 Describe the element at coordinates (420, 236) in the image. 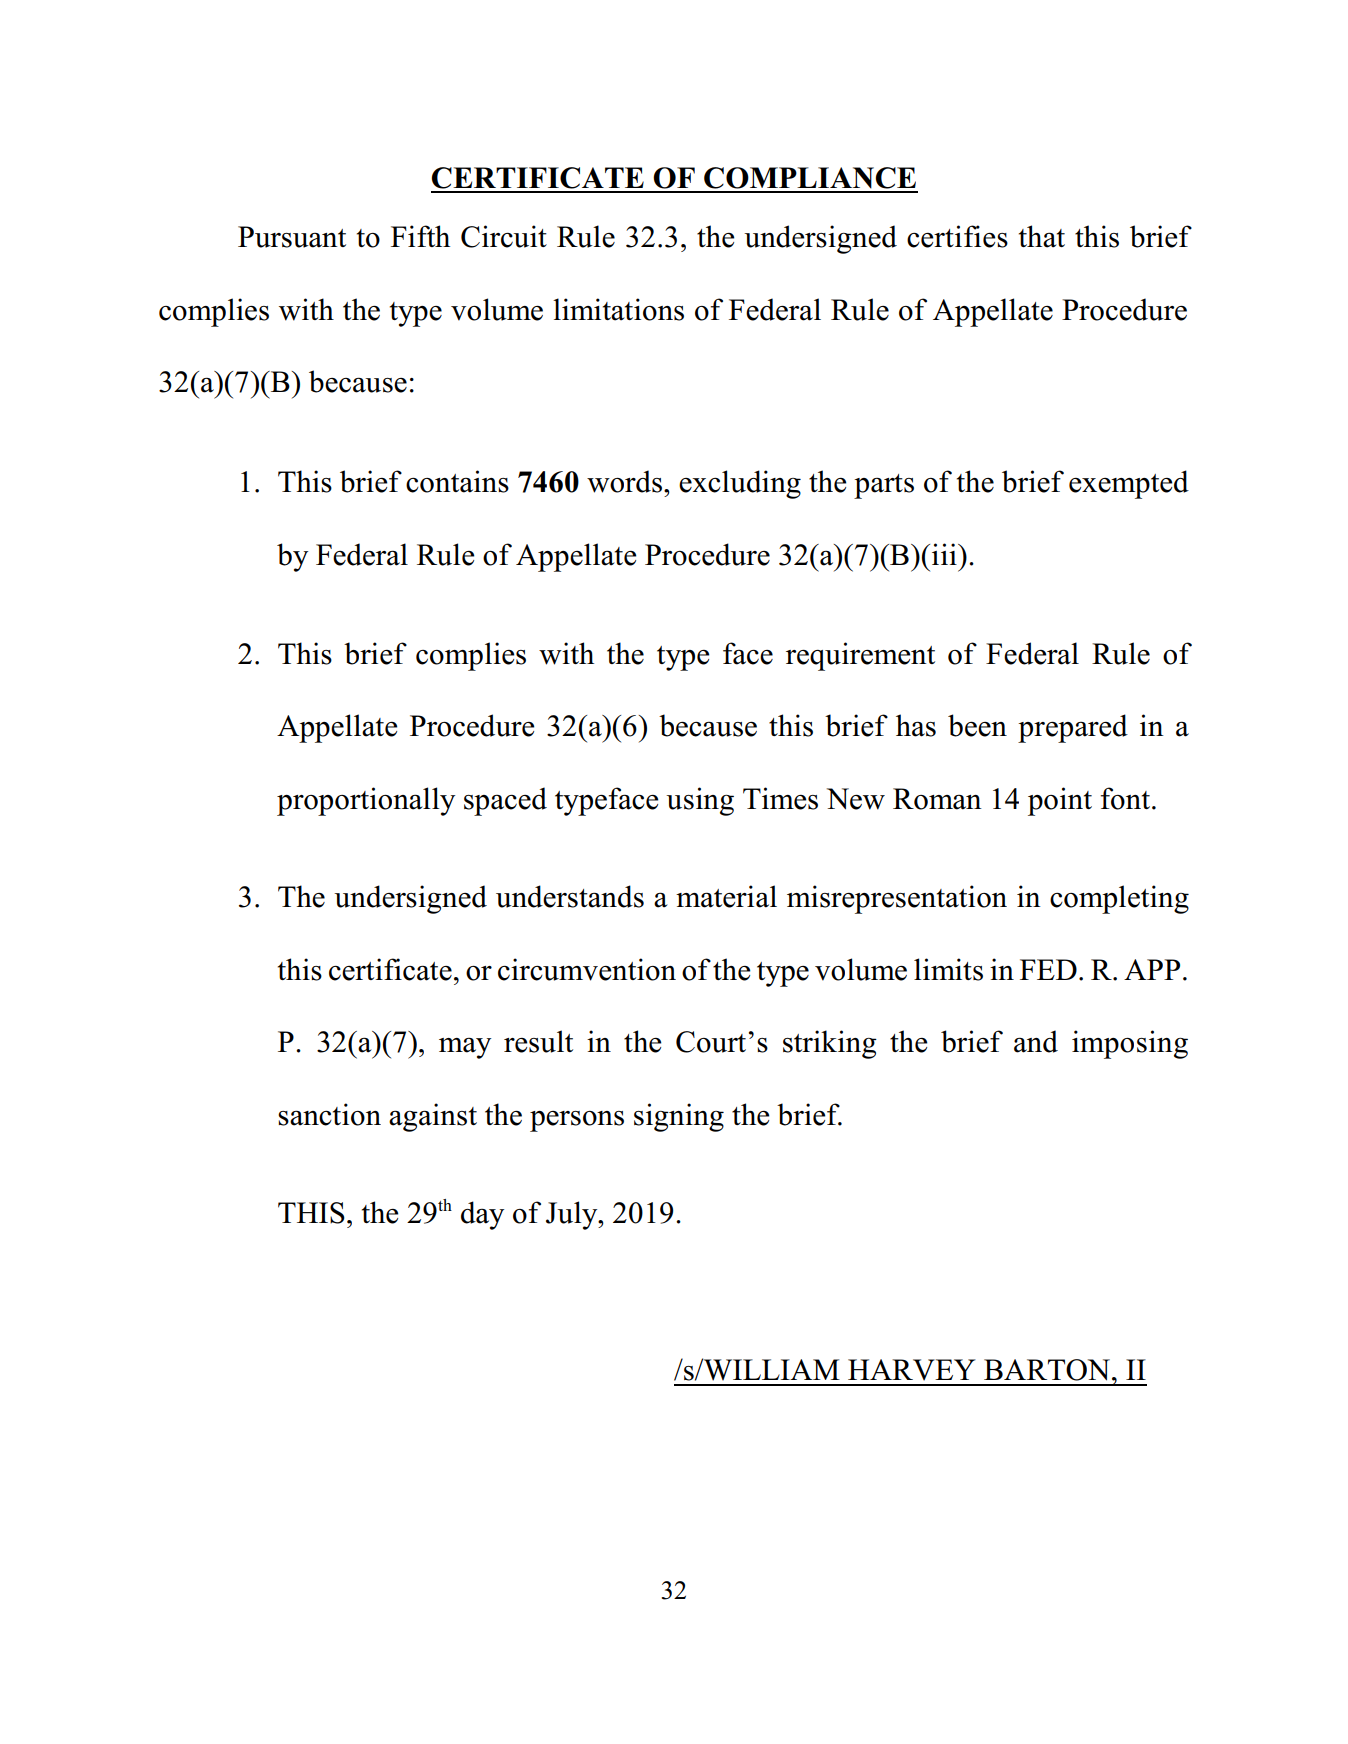

I see `Fifth` at that location.
